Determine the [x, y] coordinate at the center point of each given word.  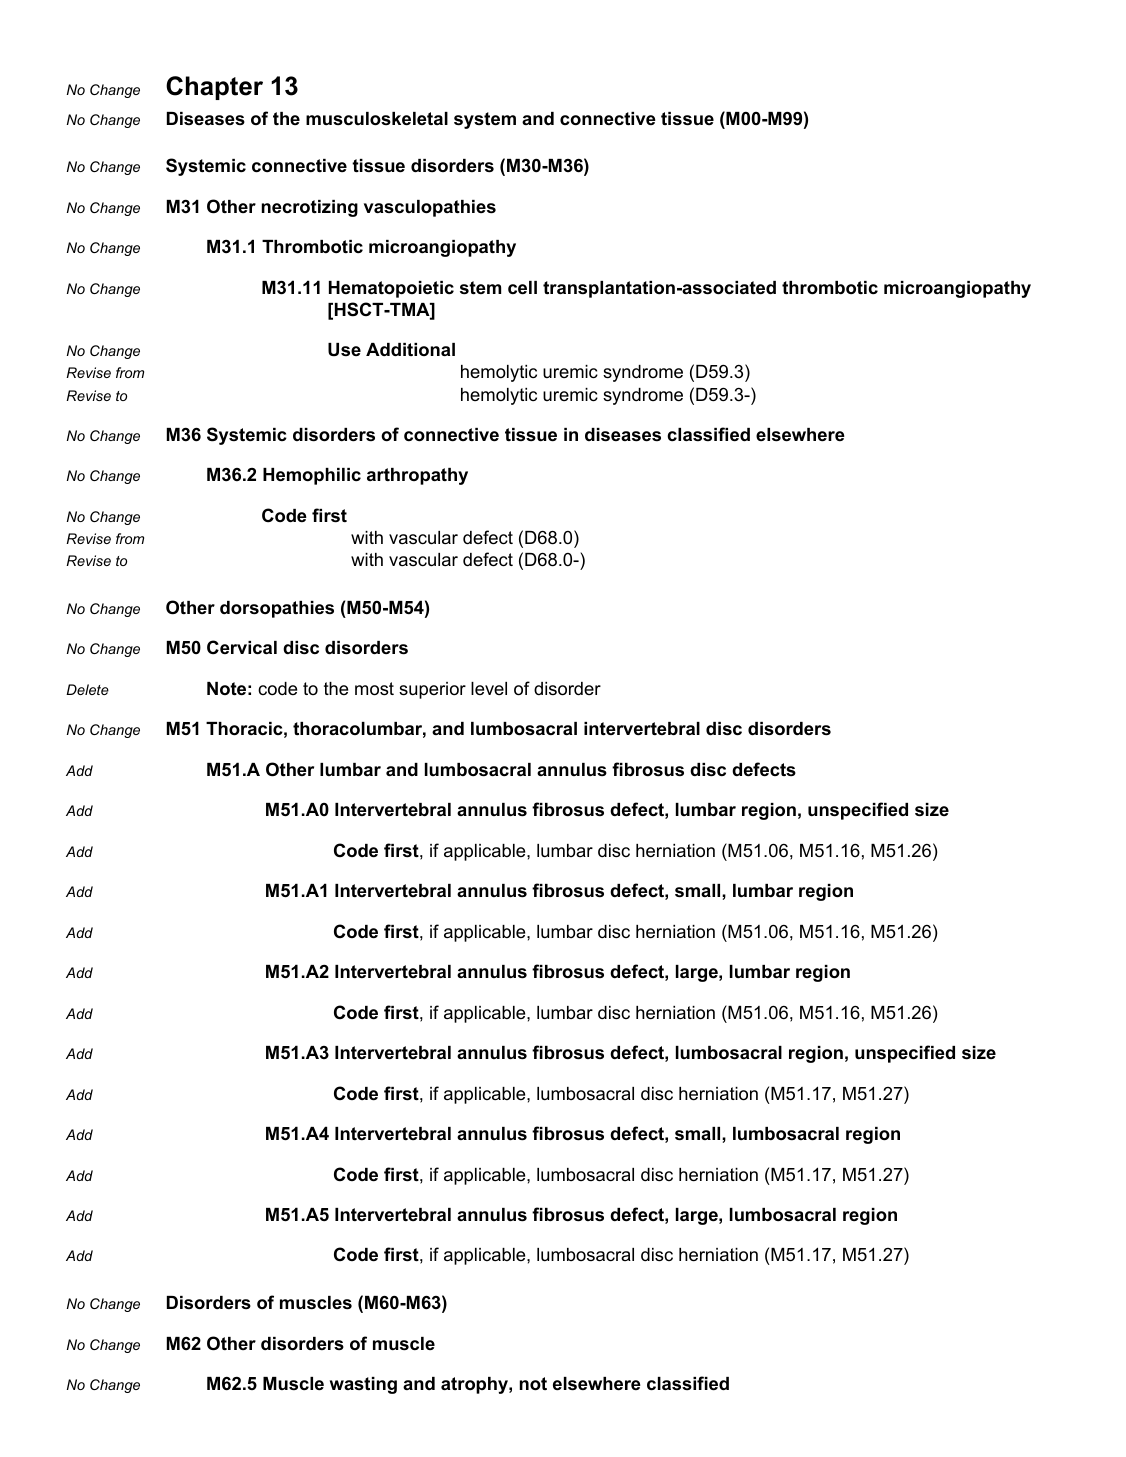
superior [432, 690]
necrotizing [310, 208]
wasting [363, 1385]
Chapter [214, 88]
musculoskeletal [377, 119]
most [374, 689]
